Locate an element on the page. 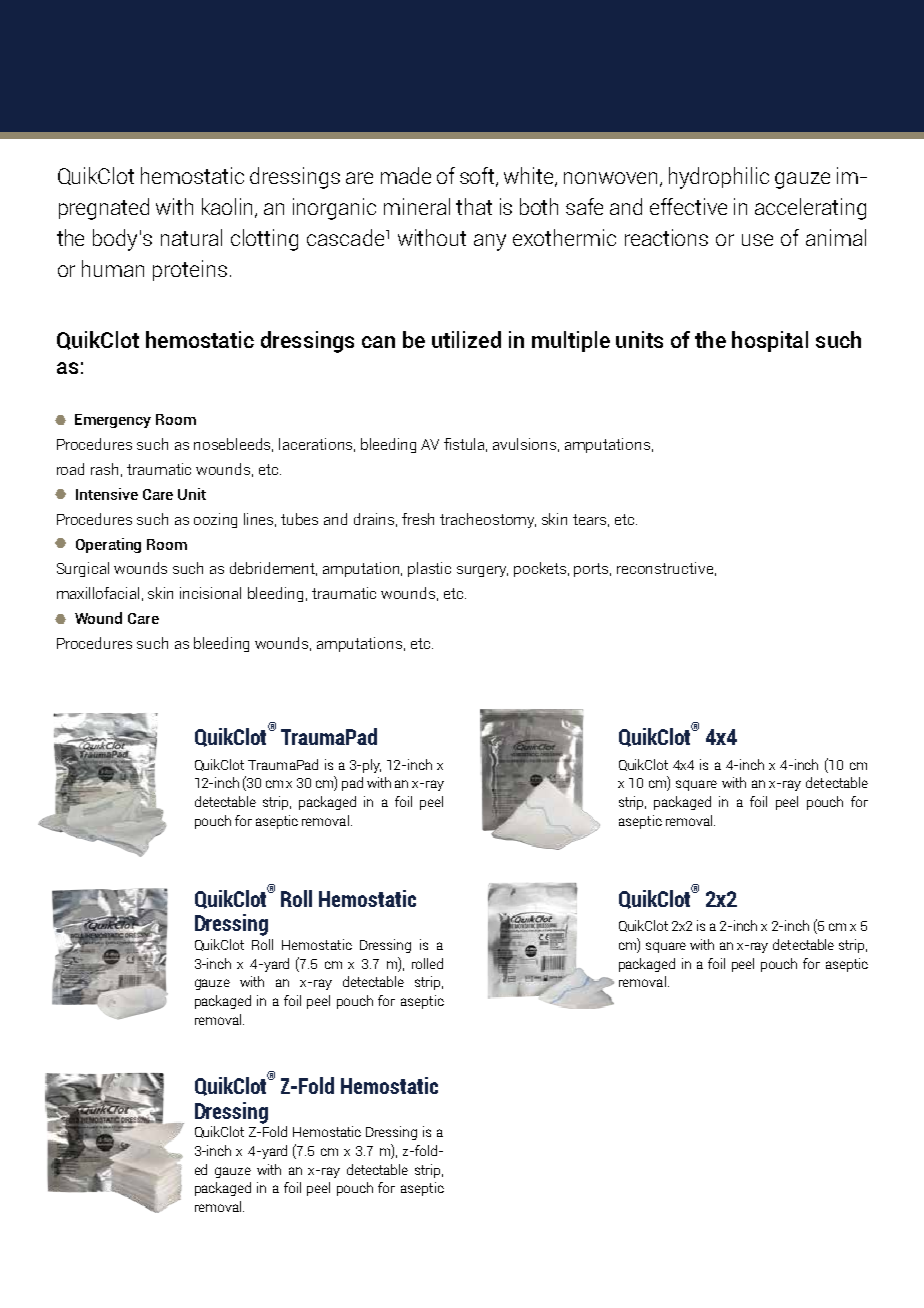 The height and width of the page is (1308, 924). utilized is located at coordinates (466, 339).
